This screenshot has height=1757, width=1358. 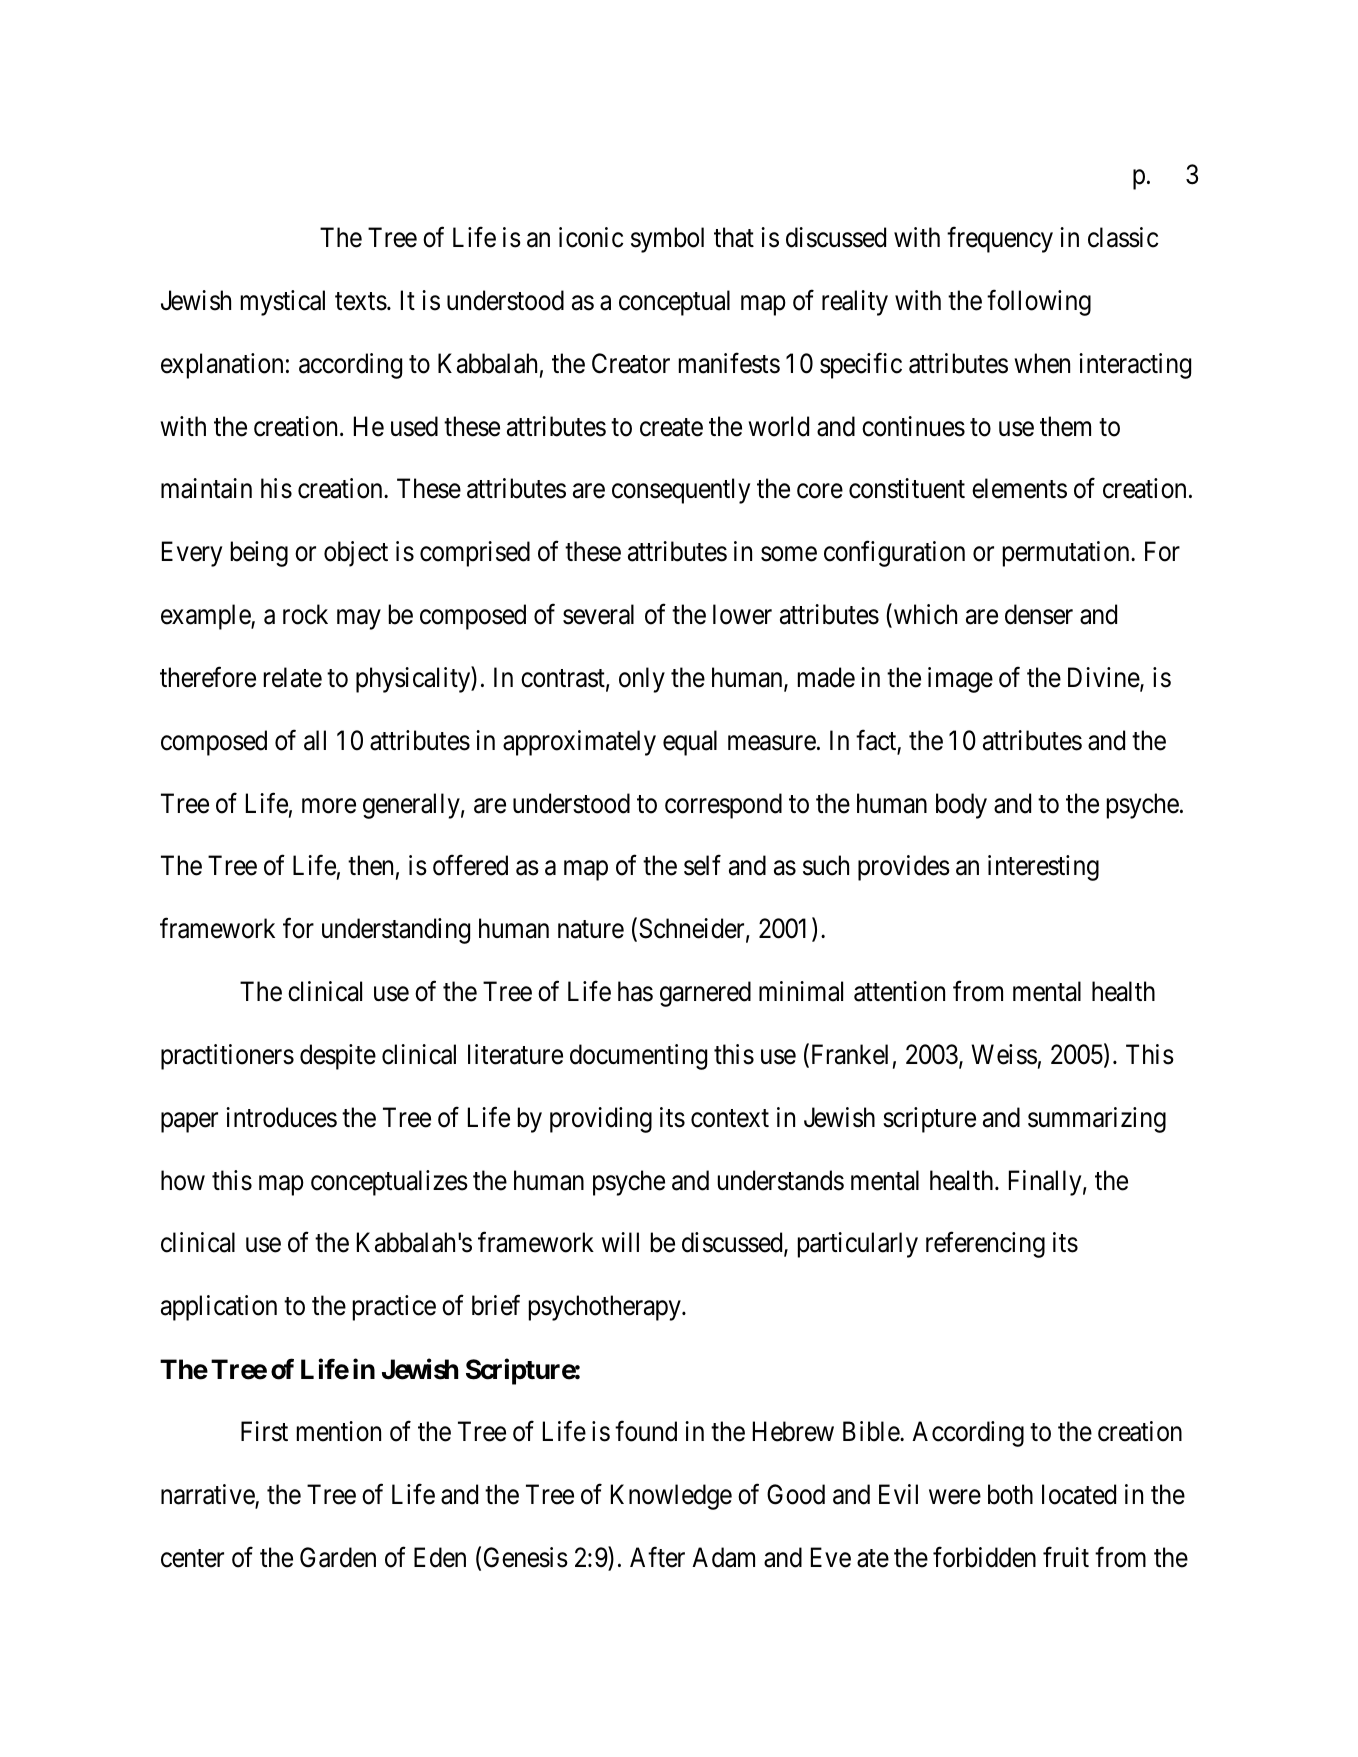 I want to click on mystical, so click(x=283, y=303).
